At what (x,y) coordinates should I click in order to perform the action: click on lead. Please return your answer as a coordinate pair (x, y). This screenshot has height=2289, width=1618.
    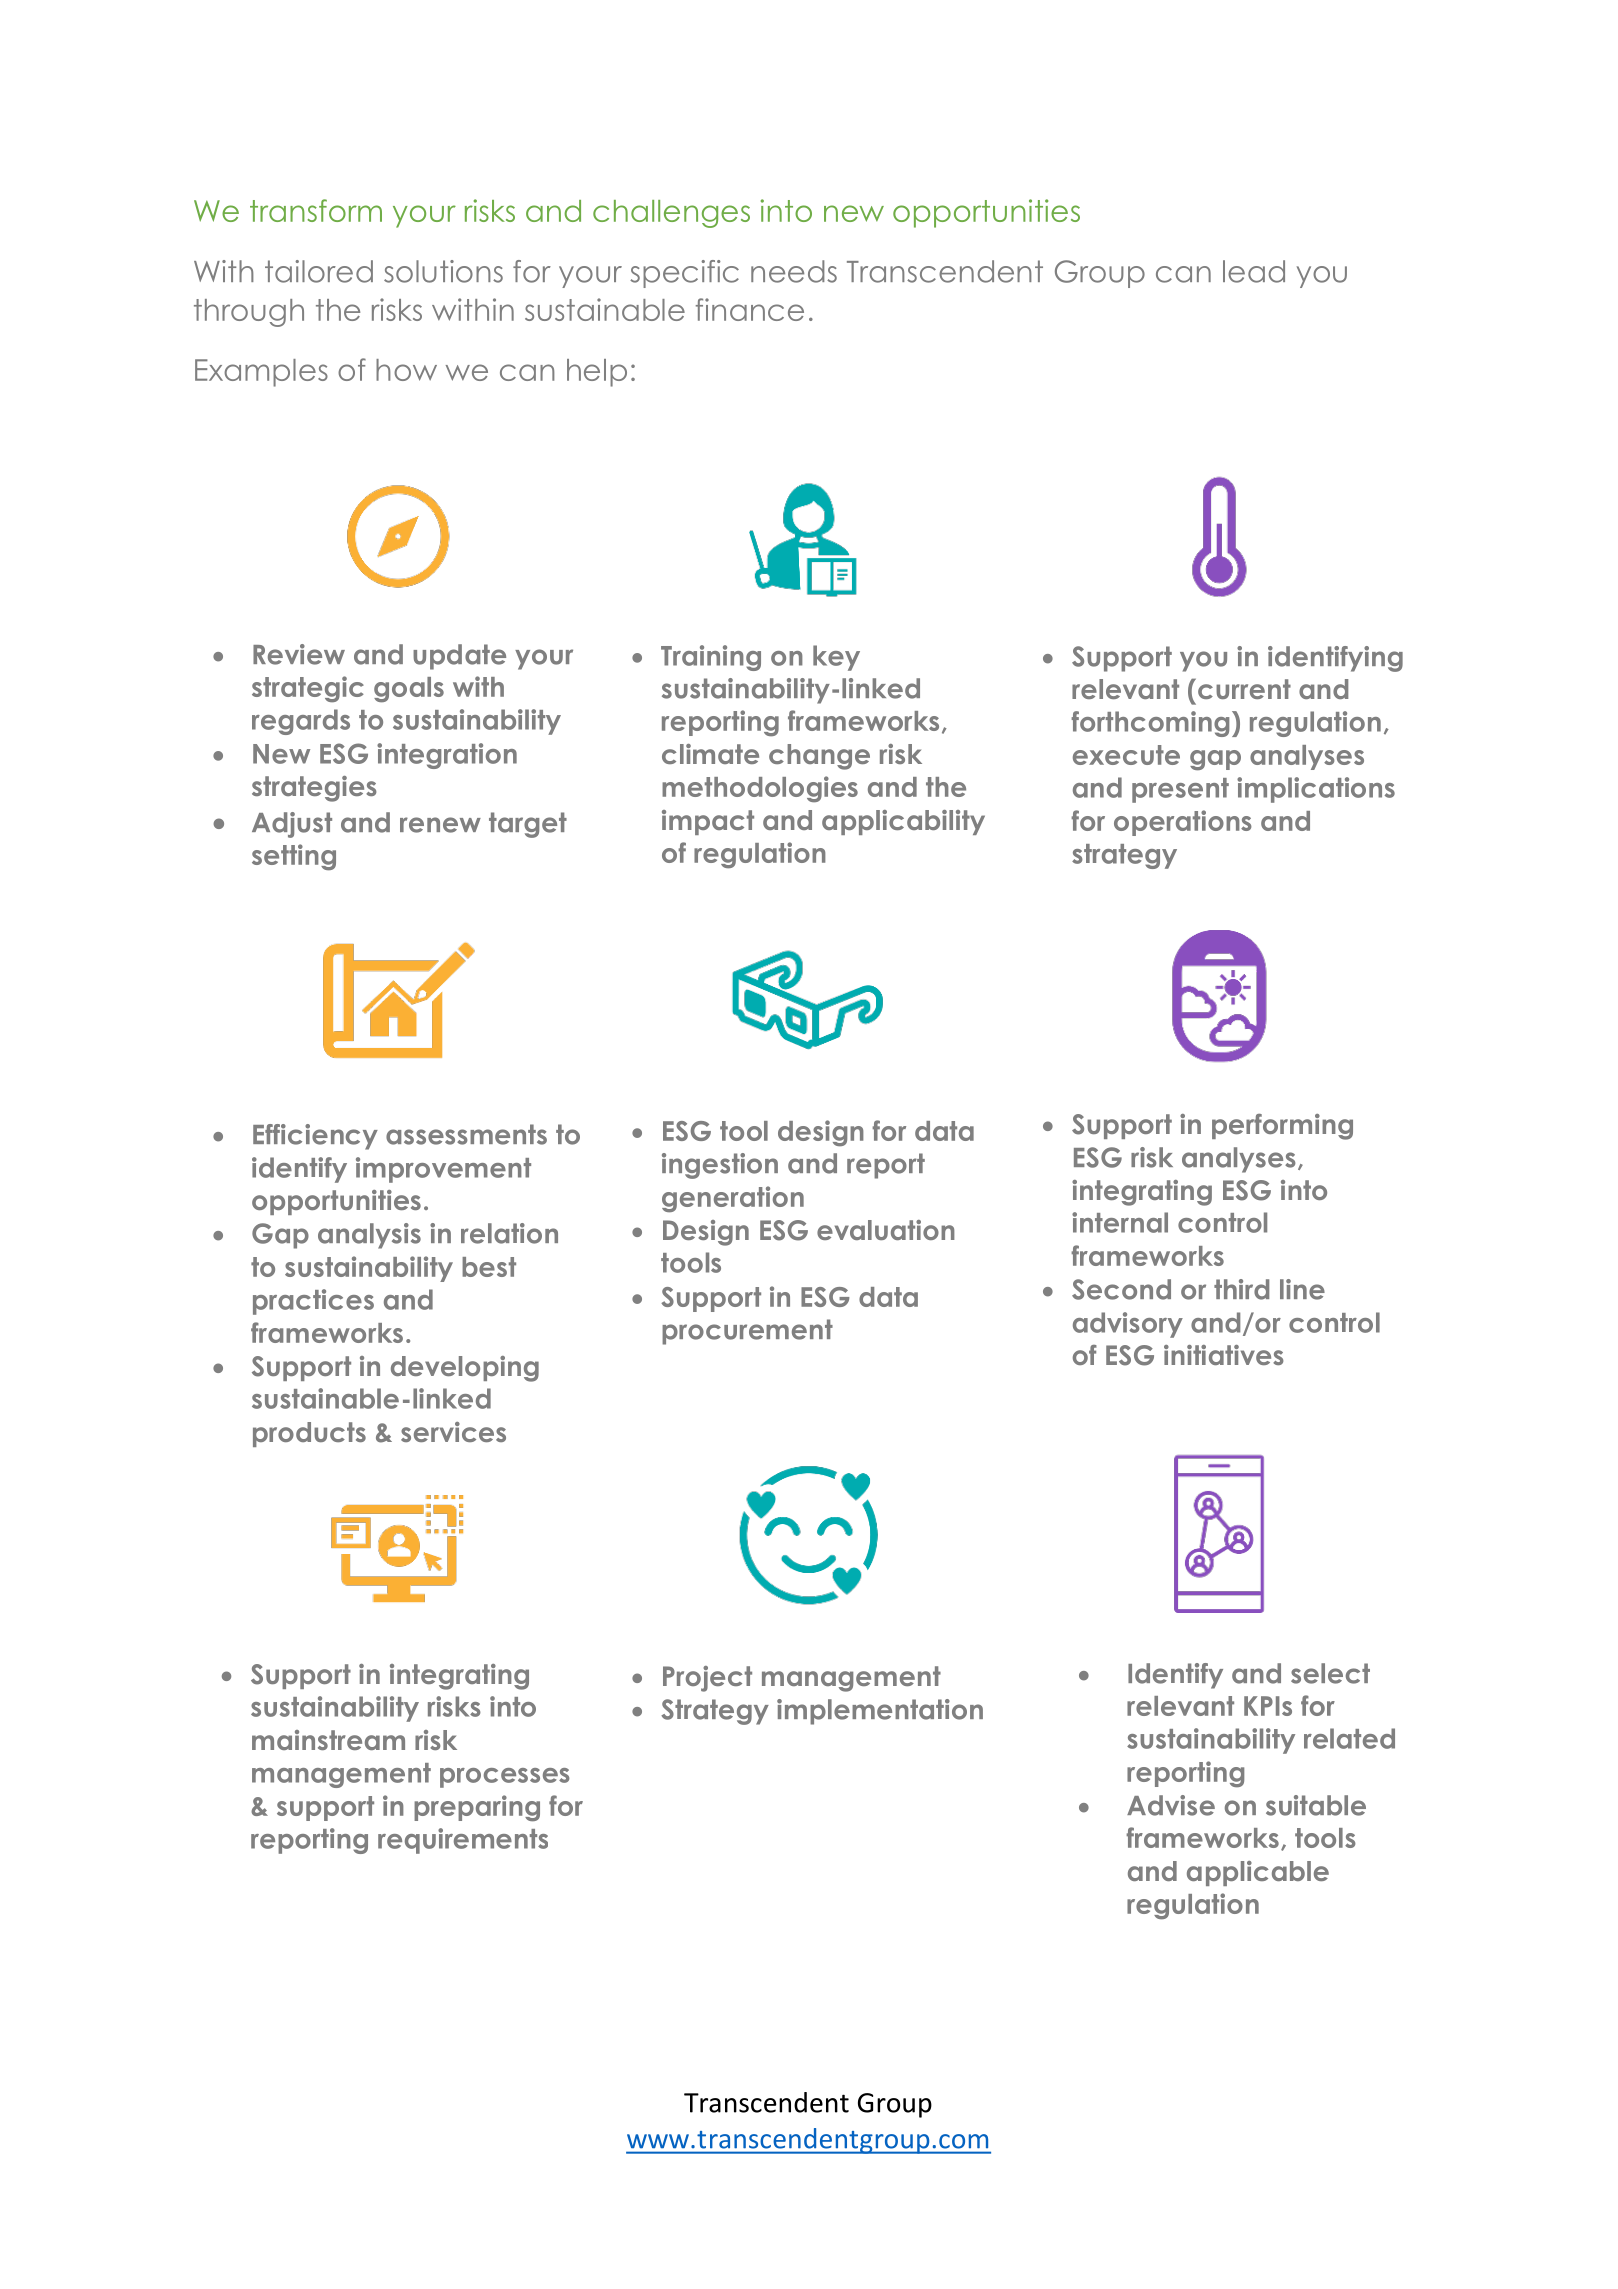
    Looking at the image, I should click on (1254, 271).
